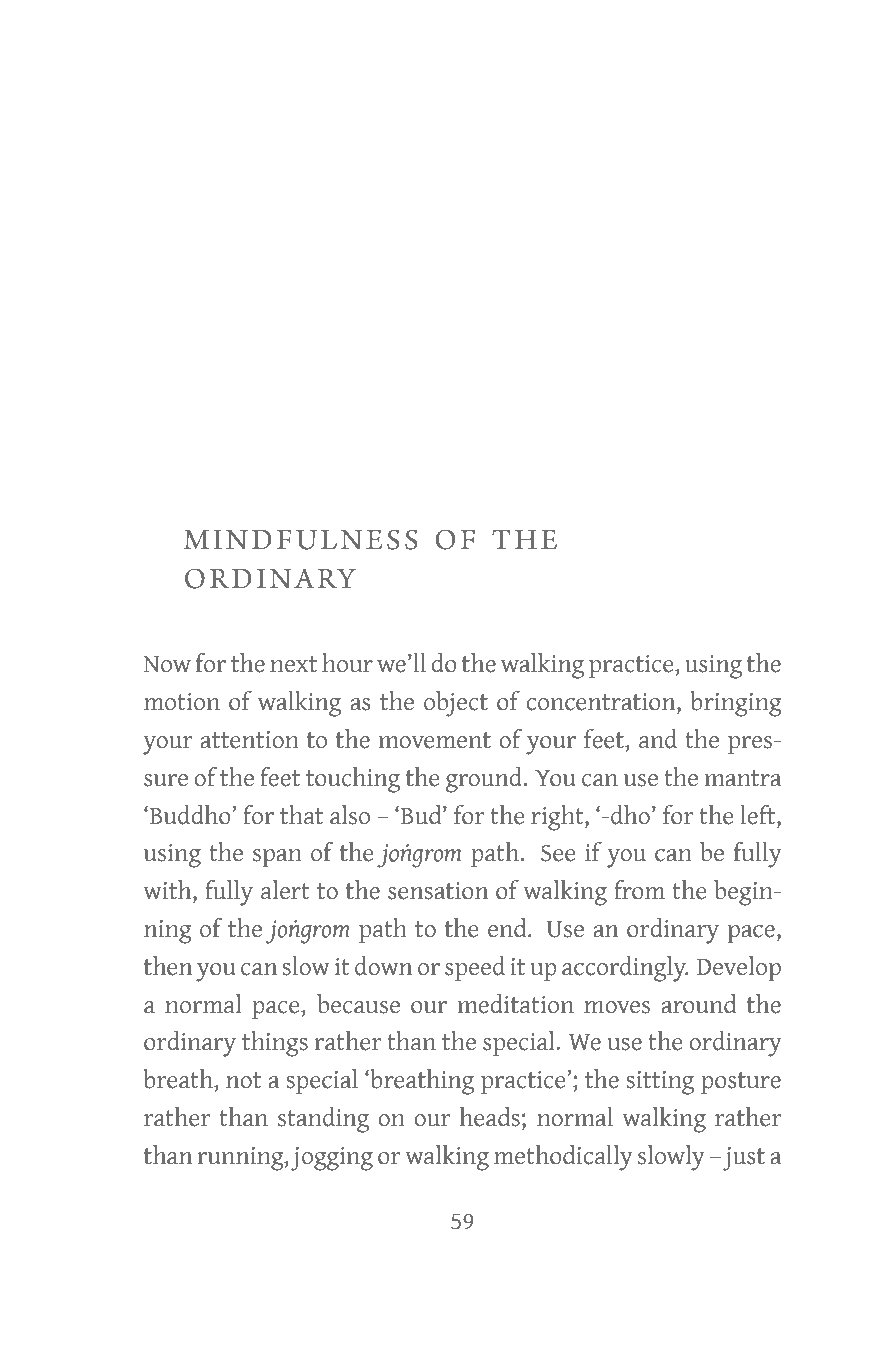  I want to click on alert, so click(285, 890).
